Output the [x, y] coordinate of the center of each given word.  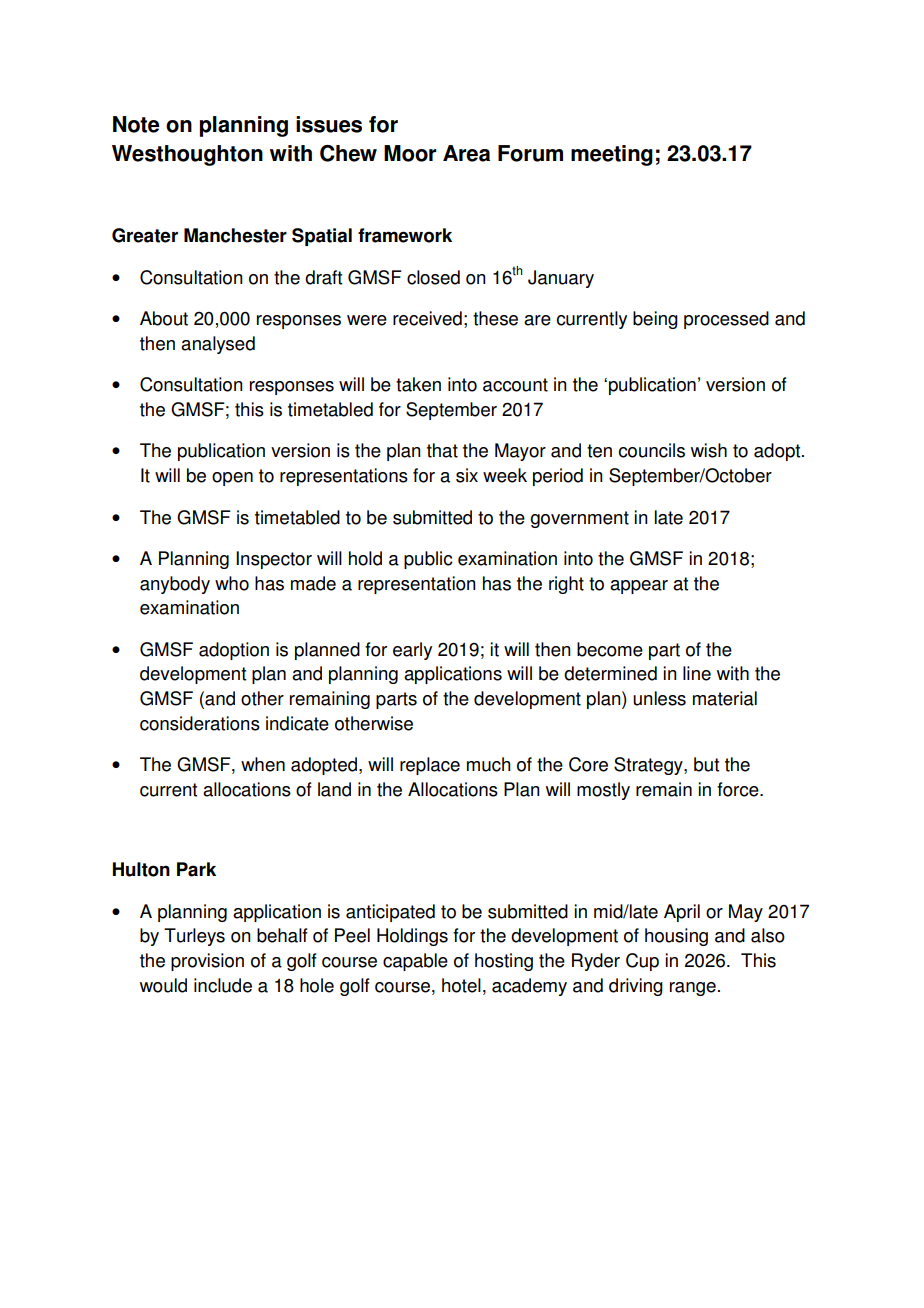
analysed [218, 345]
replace [430, 766]
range [693, 989]
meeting [612, 155]
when [263, 764]
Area [466, 153]
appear [639, 587]
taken [418, 384]
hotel [461, 985]
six [467, 475]
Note [136, 124]
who [232, 583]
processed [726, 320]
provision [207, 962]
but [706, 764]
